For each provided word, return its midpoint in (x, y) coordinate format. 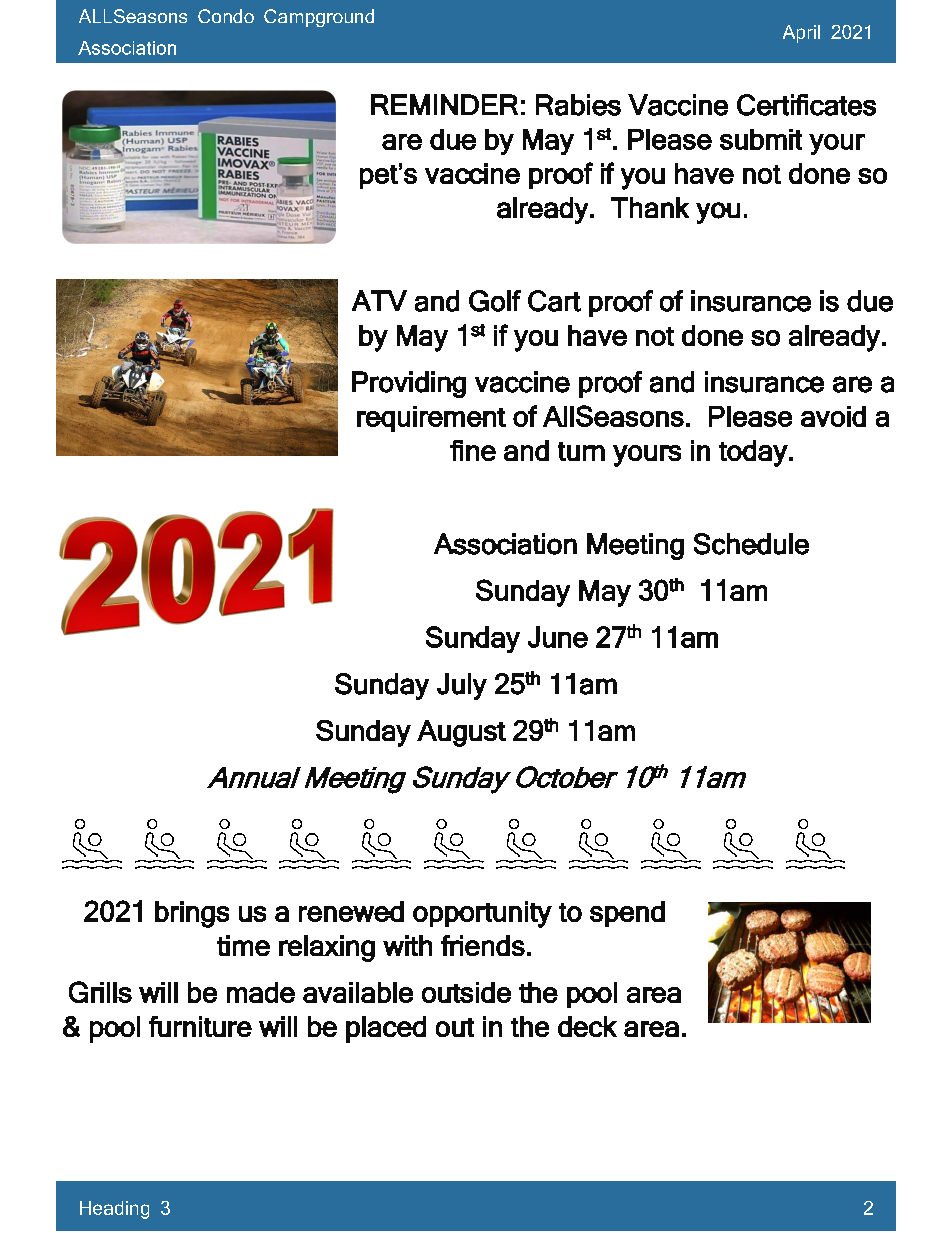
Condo (226, 16)
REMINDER (444, 104)
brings (192, 914)
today (753, 453)
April (801, 34)
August (461, 733)
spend (627, 914)
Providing (409, 384)
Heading (114, 1210)
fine (473, 450)
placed (386, 1029)
